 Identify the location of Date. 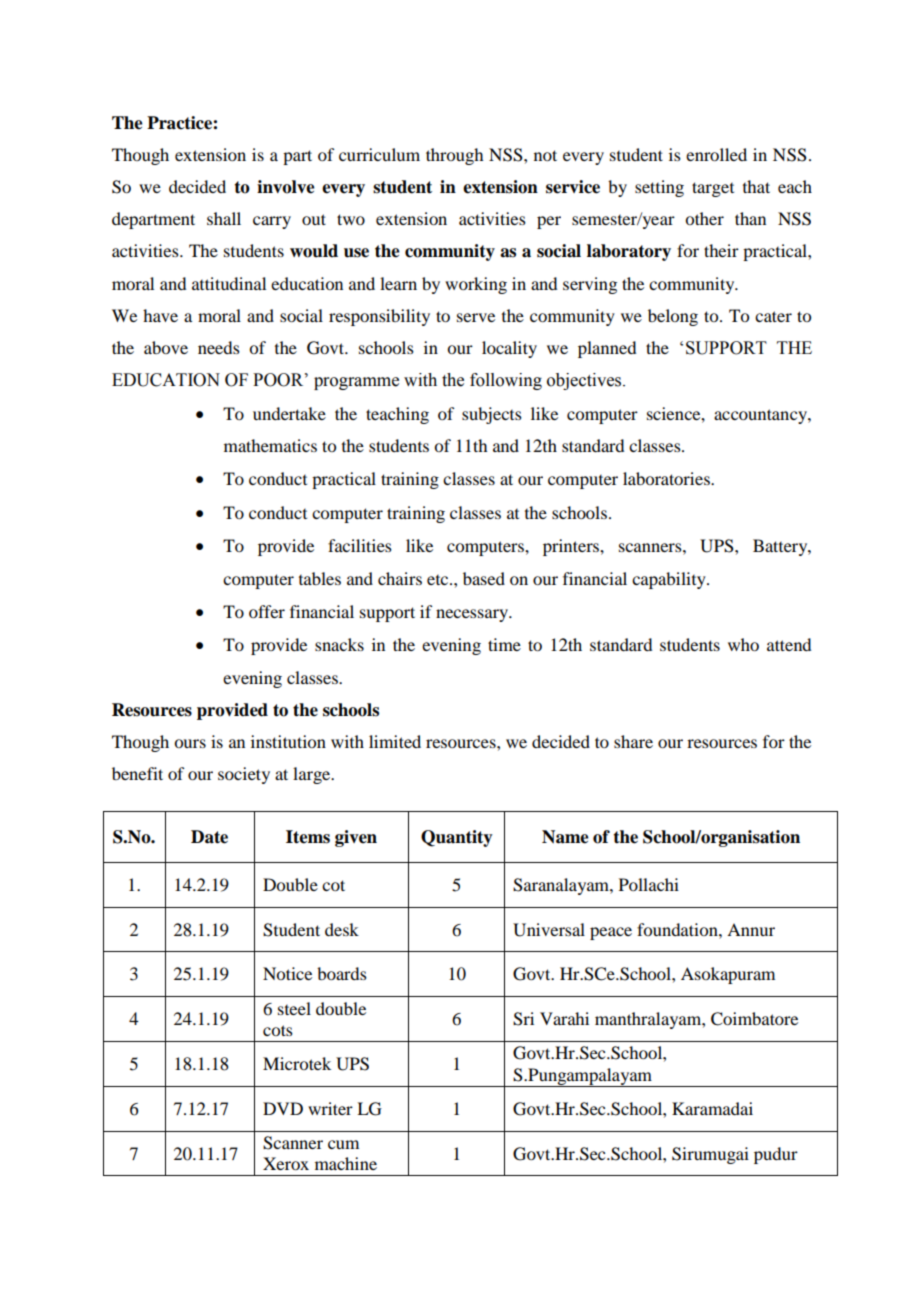
(209, 837).
